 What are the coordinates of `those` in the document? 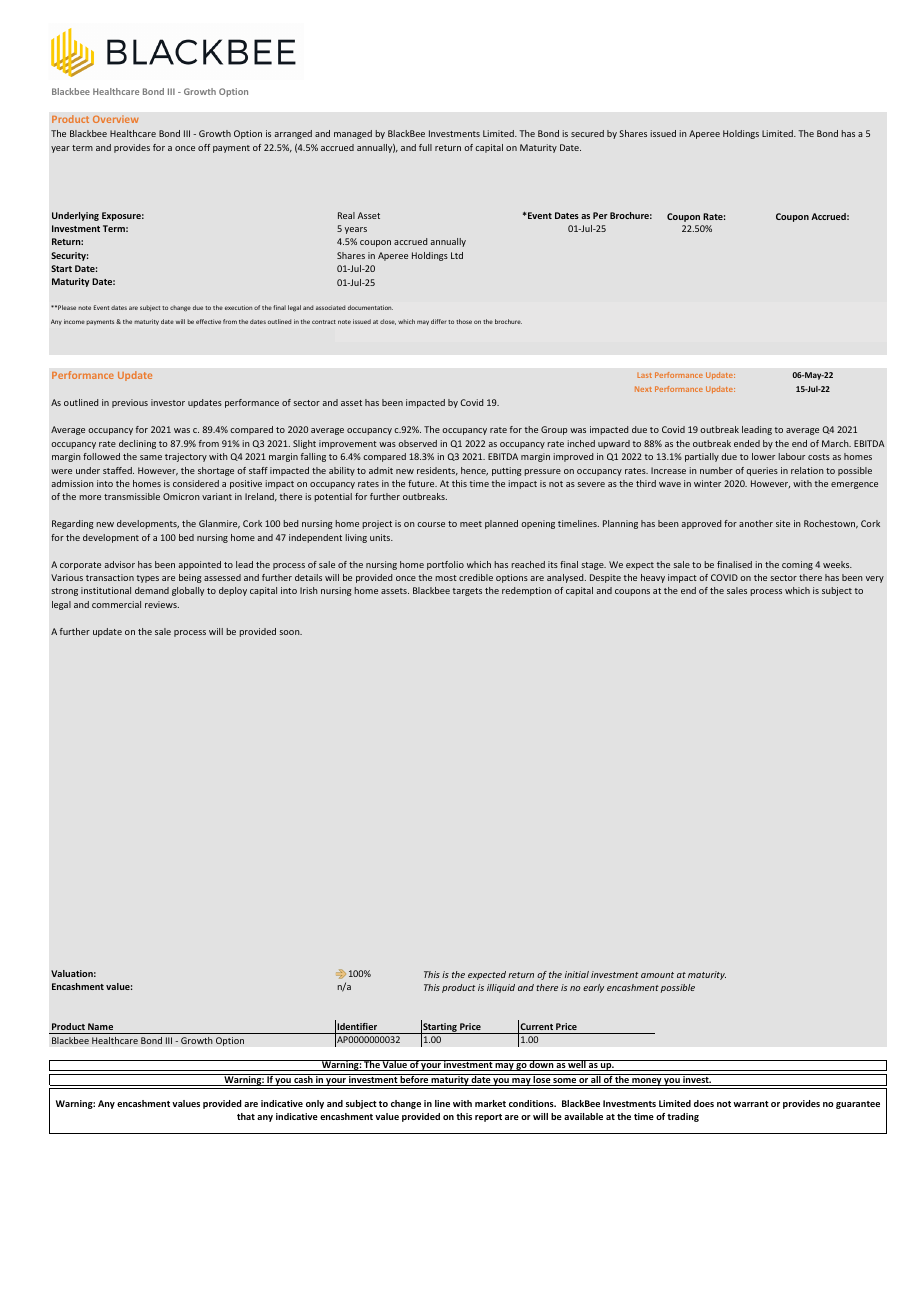 It's located at (464, 321).
